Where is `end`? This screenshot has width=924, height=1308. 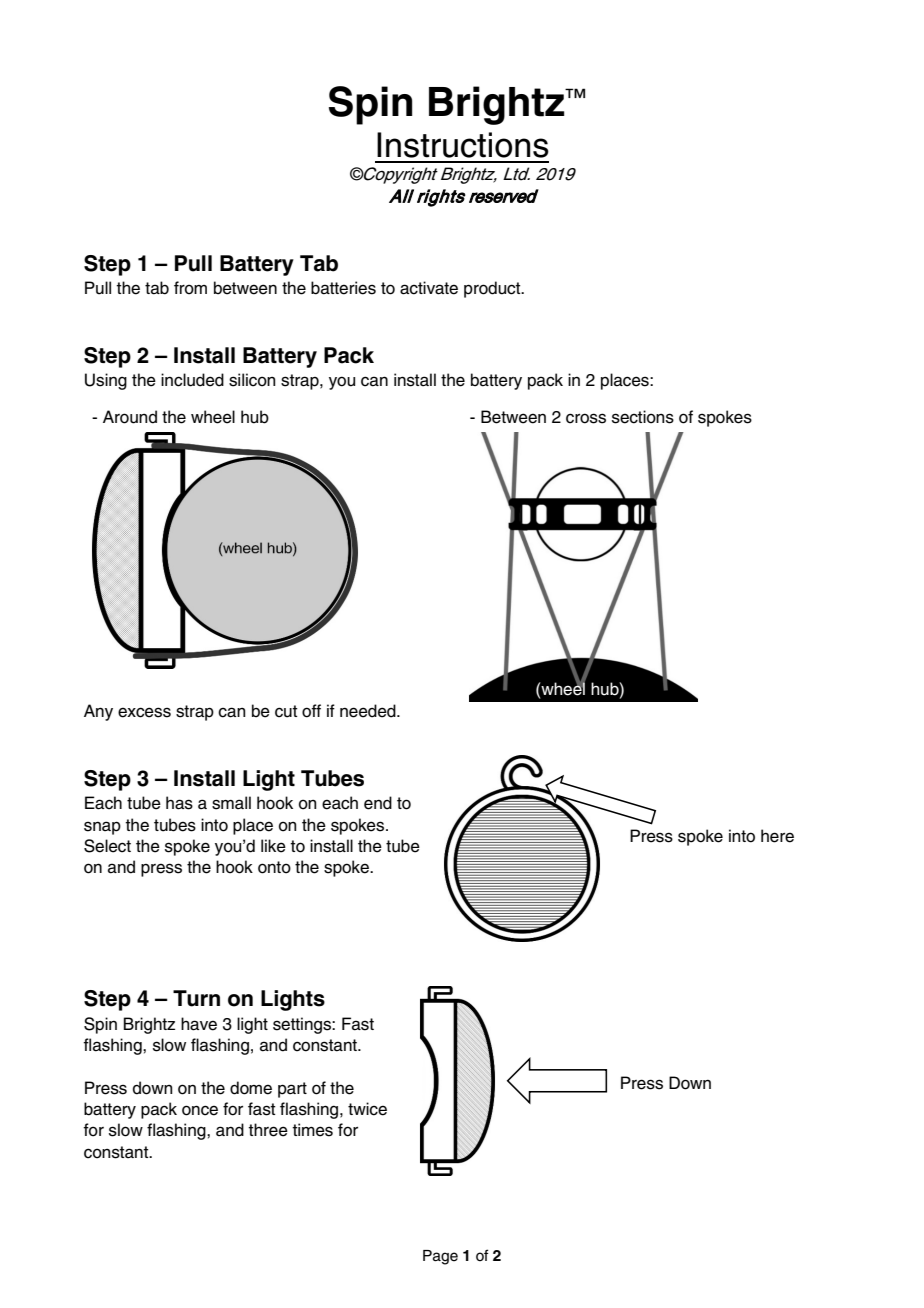
end is located at coordinates (378, 803).
